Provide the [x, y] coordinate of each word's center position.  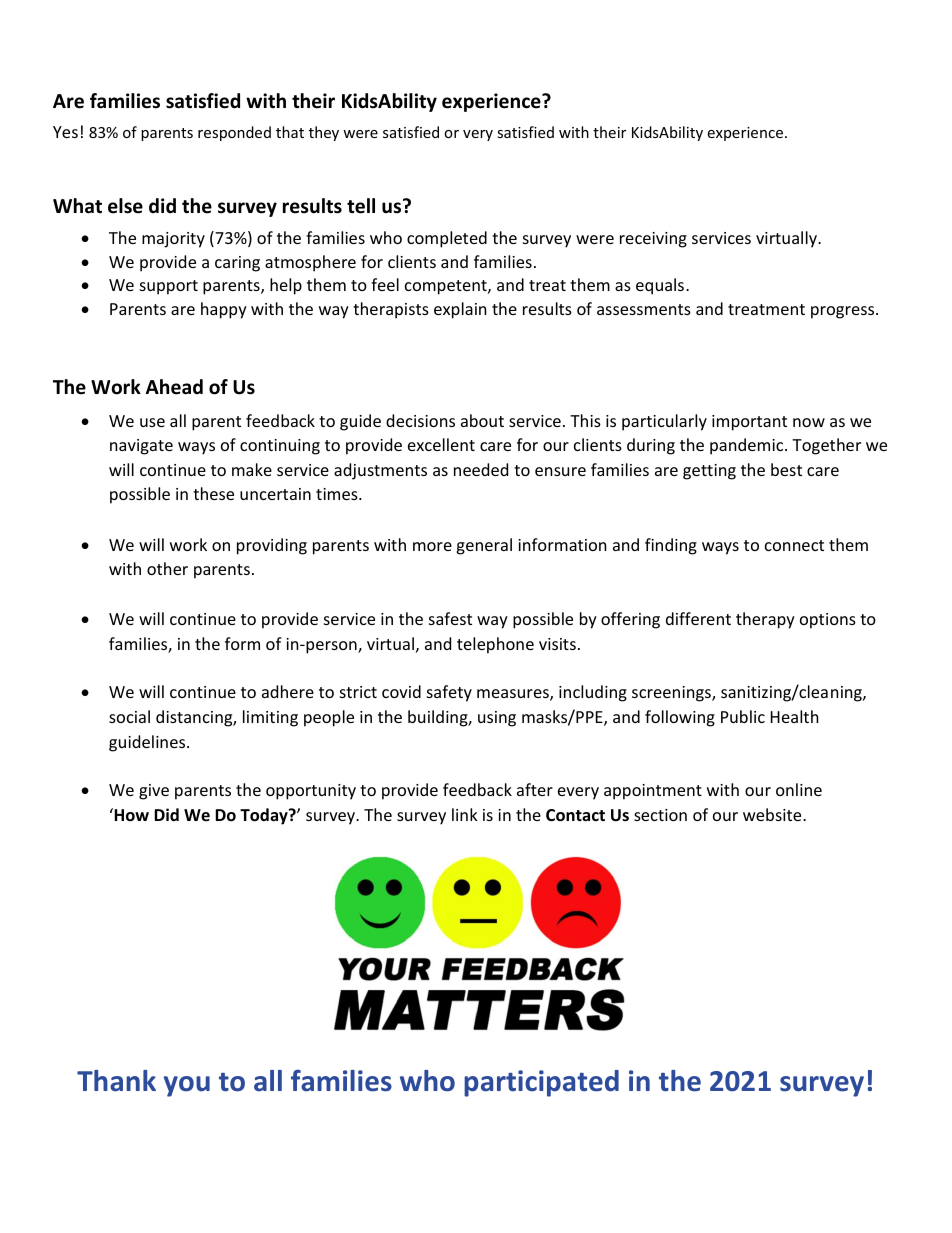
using [497, 719]
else [125, 206]
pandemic [748, 446]
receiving [653, 240]
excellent [441, 444]
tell [361, 206]
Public [743, 716]
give [154, 792]
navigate [141, 447]
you [186, 1086]
